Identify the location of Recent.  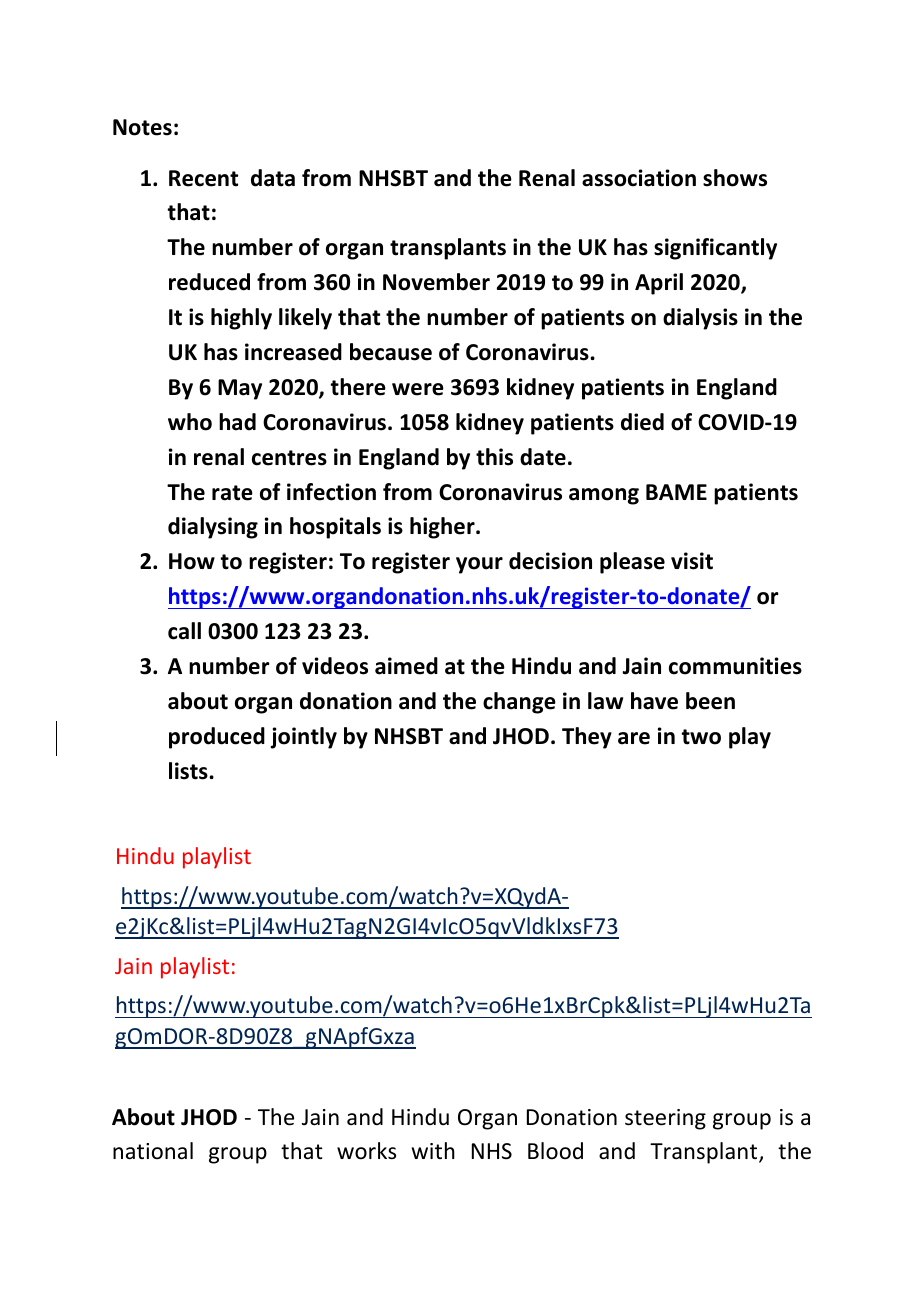
(203, 178).
